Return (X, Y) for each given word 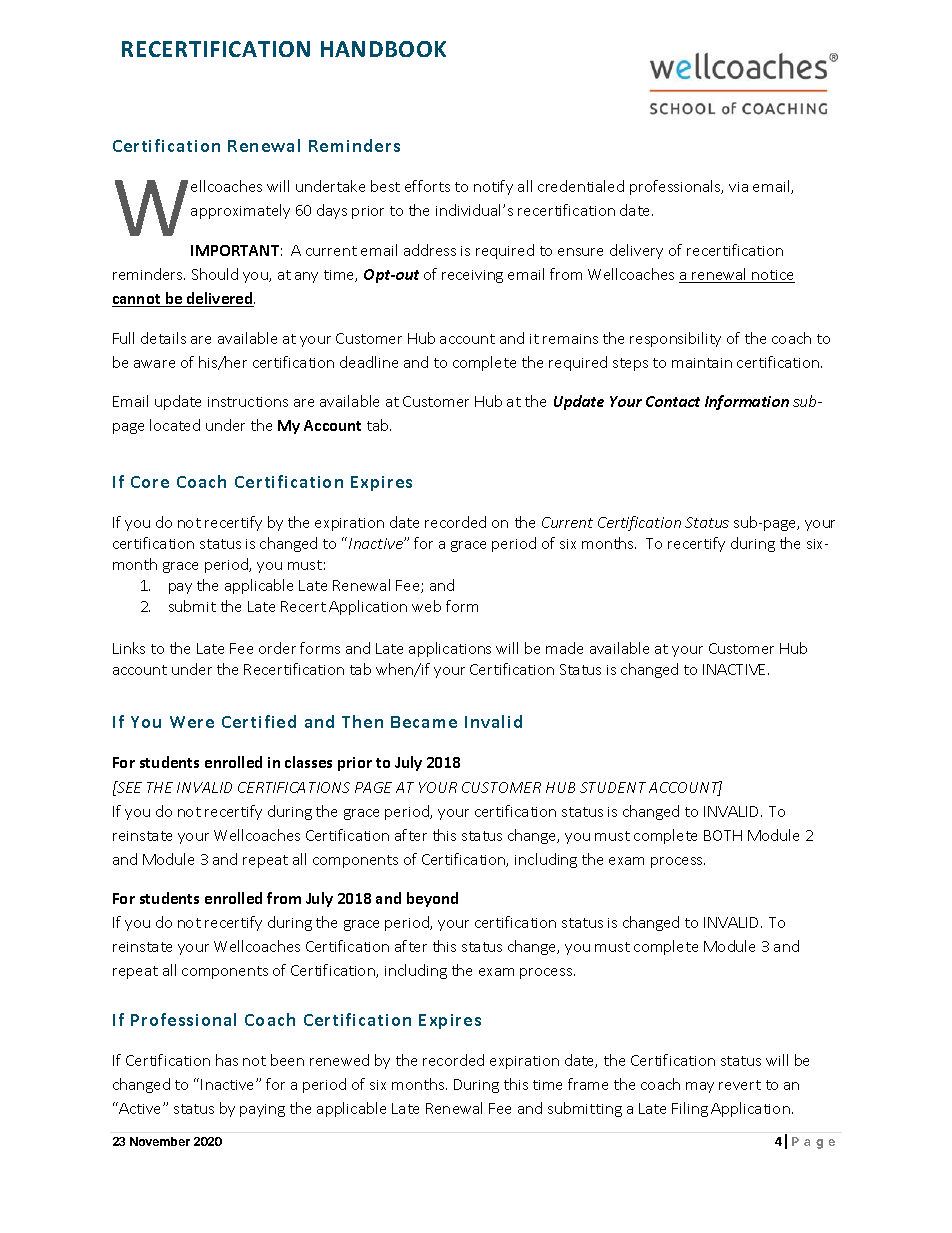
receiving (472, 276)
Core (150, 482)
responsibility (675, 339)
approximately (240, 211)
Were (192, 722)
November (160, 1141)
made (564, 648)
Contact (673, 401)
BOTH (723, 835)
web (426, 606)
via (738, 187)
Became (424, 722)
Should (215, 274)
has (227, 1060)
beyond (432, 899)
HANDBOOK (383, 49)
